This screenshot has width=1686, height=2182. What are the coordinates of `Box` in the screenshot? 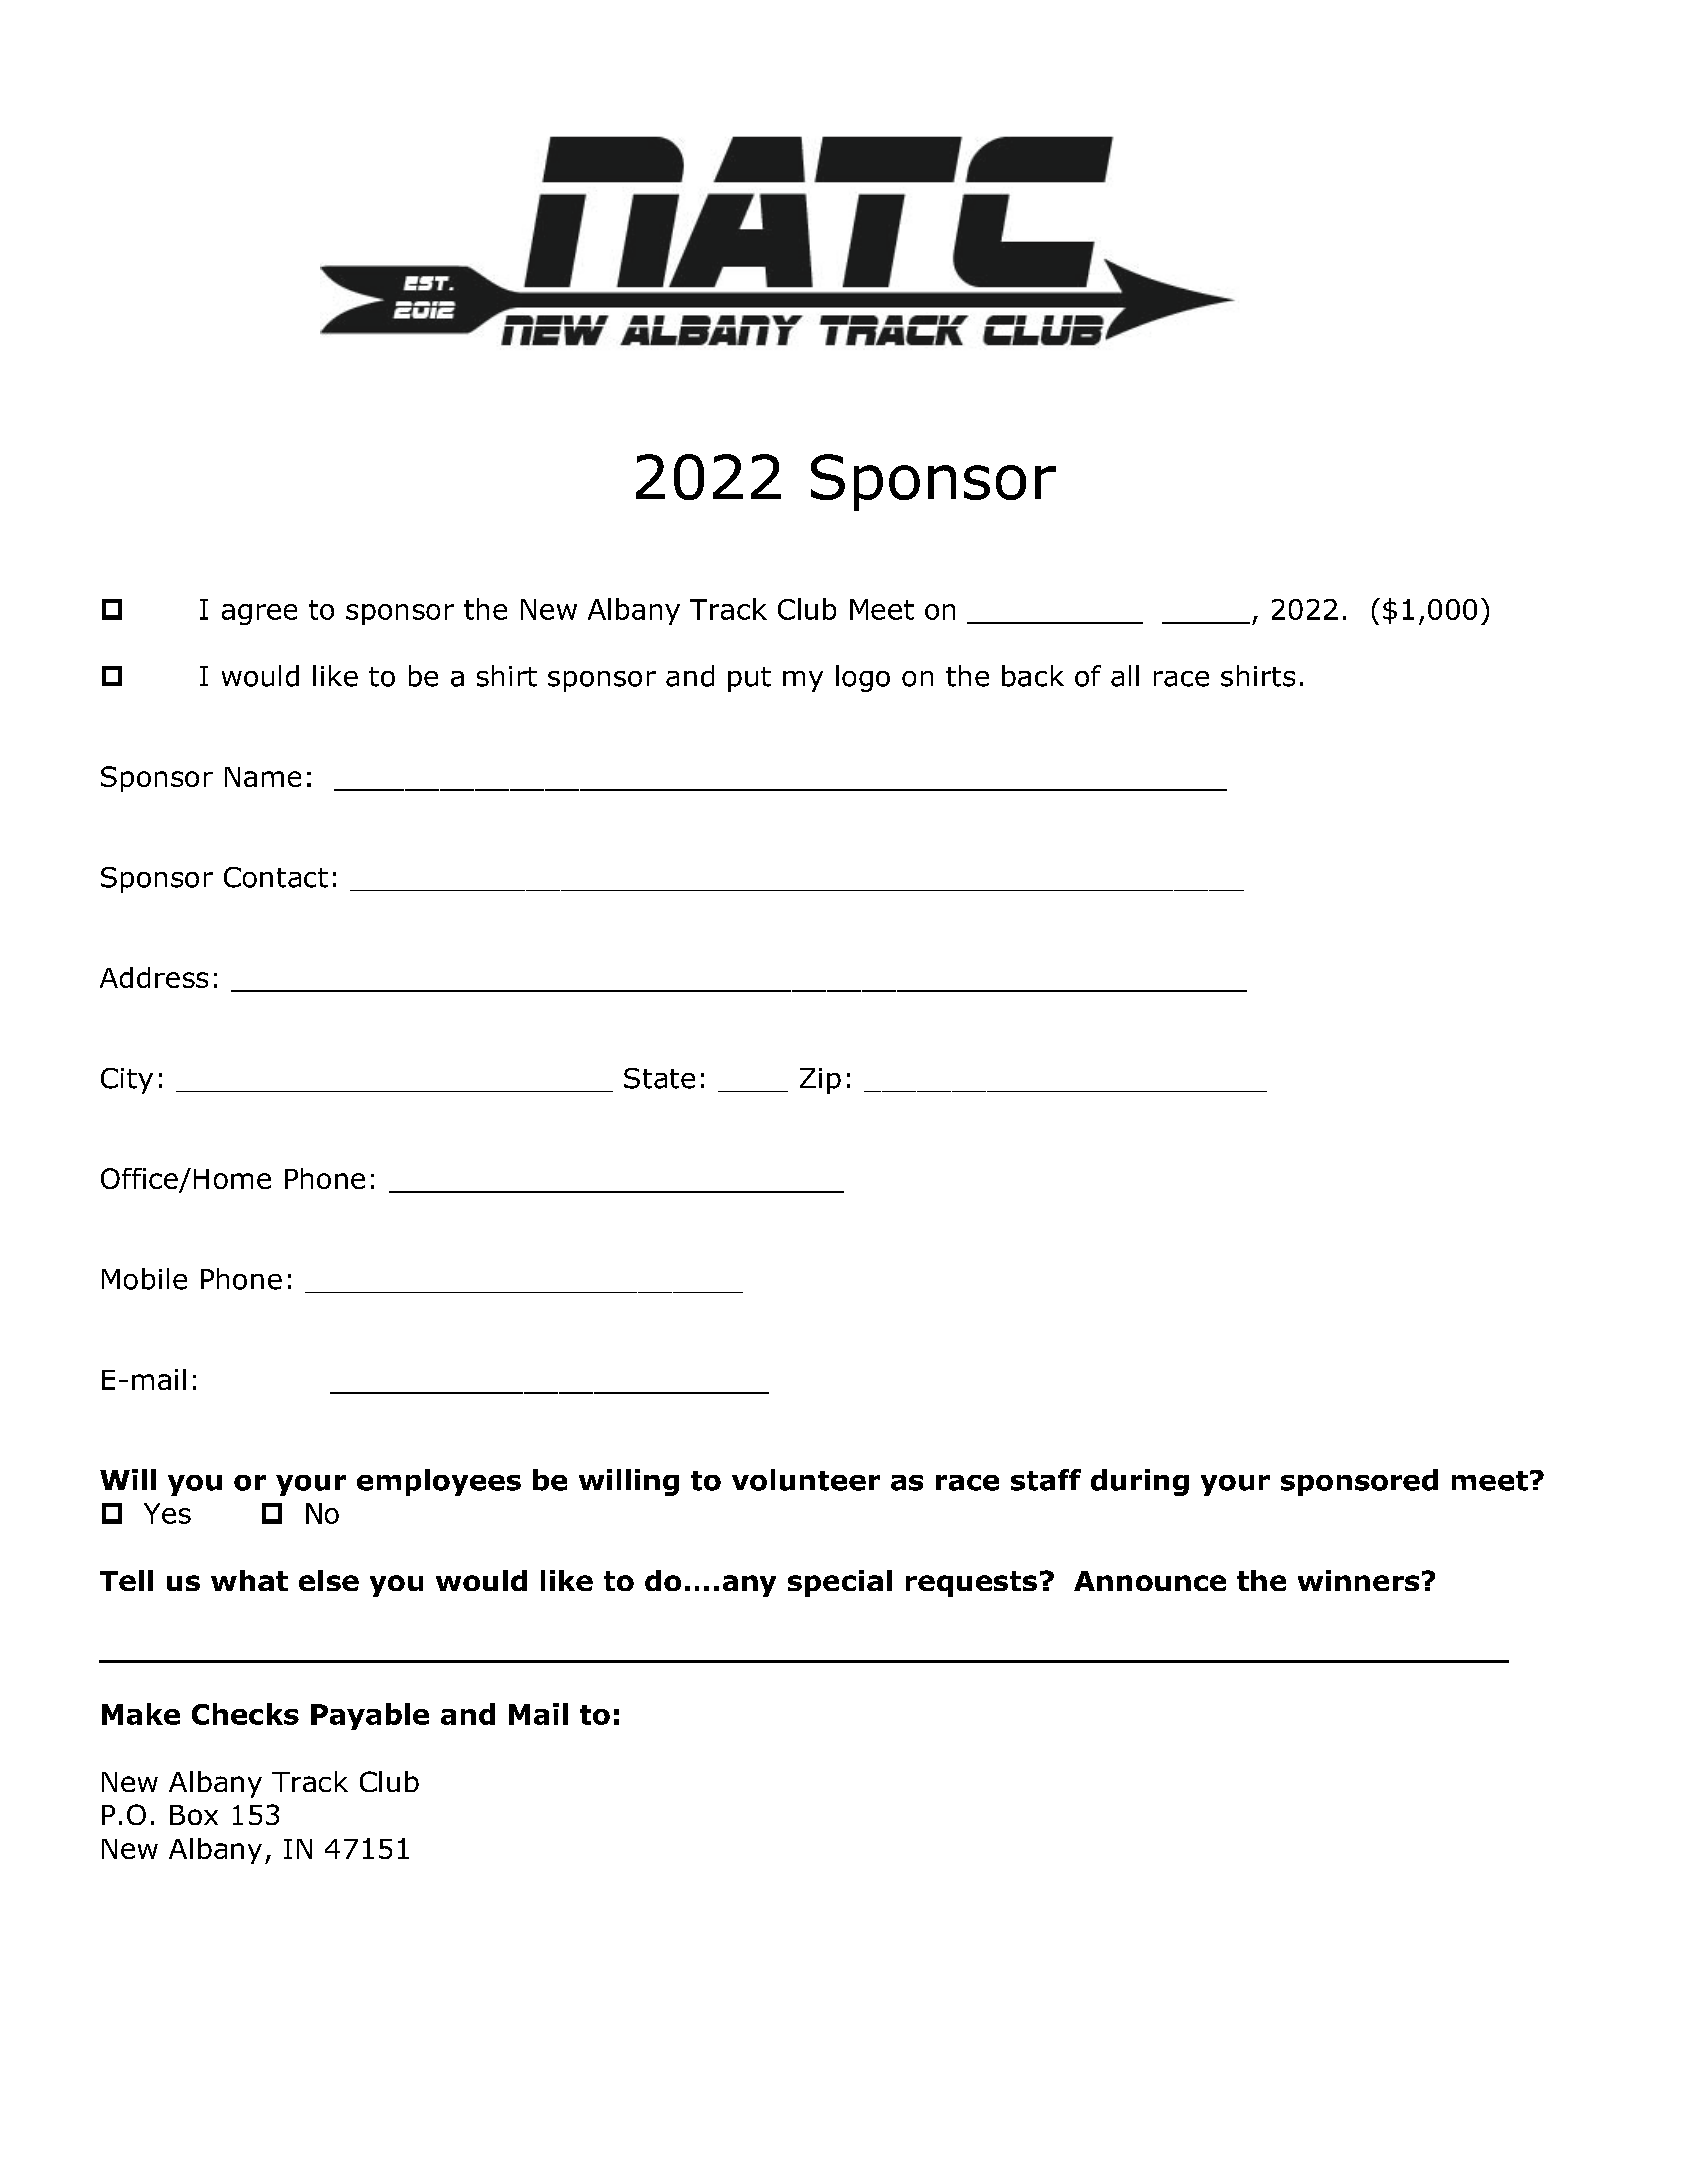 It's located at (194, 1815).
